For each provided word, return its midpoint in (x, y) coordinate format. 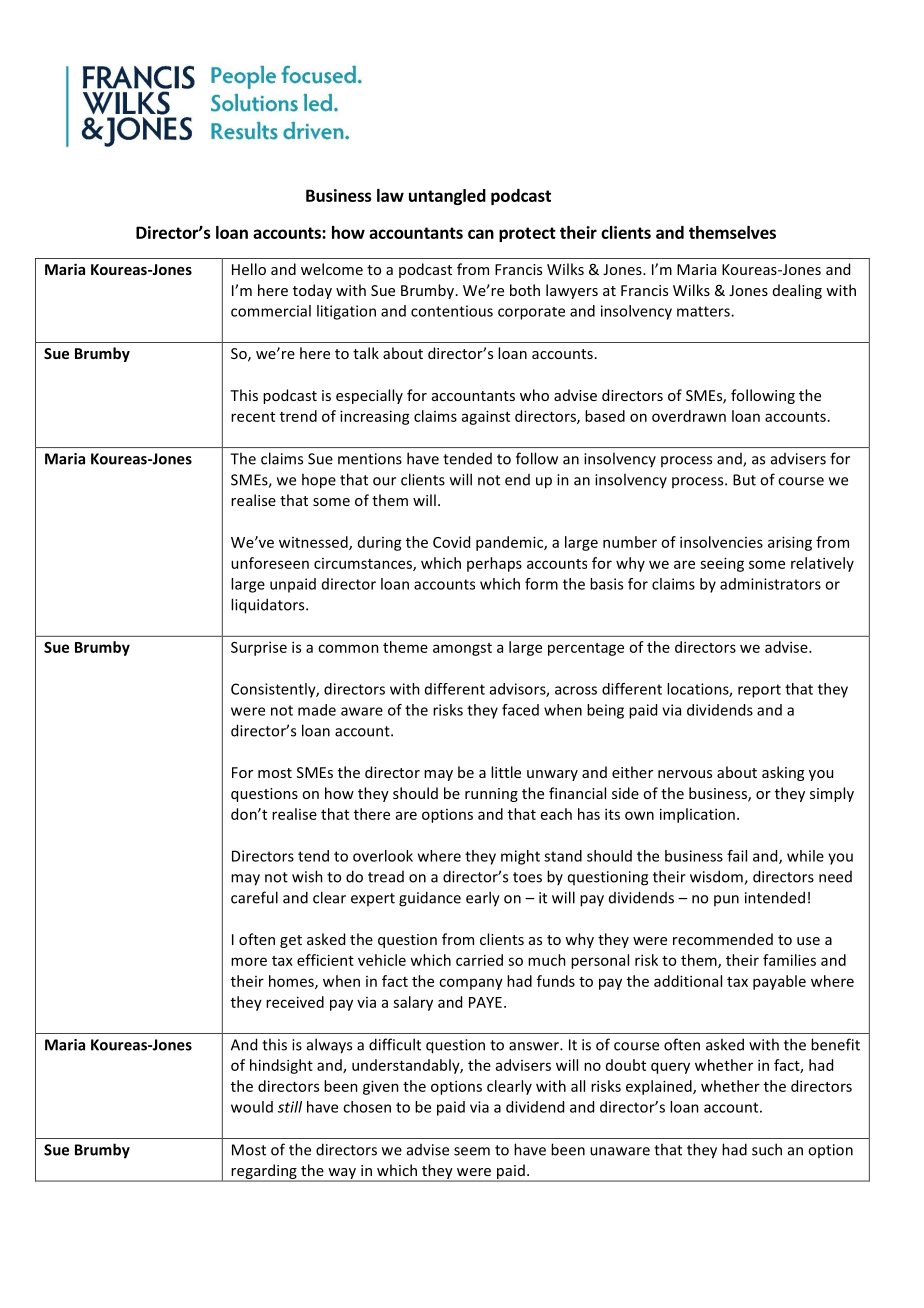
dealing (797, 291)
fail (737, 856)
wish (307, 876)
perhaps (494, 564)
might (520, 857)
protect (527, 234)
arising (790, 543)
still (290, 1107)
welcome (332, 269)
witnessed (314, 543)
